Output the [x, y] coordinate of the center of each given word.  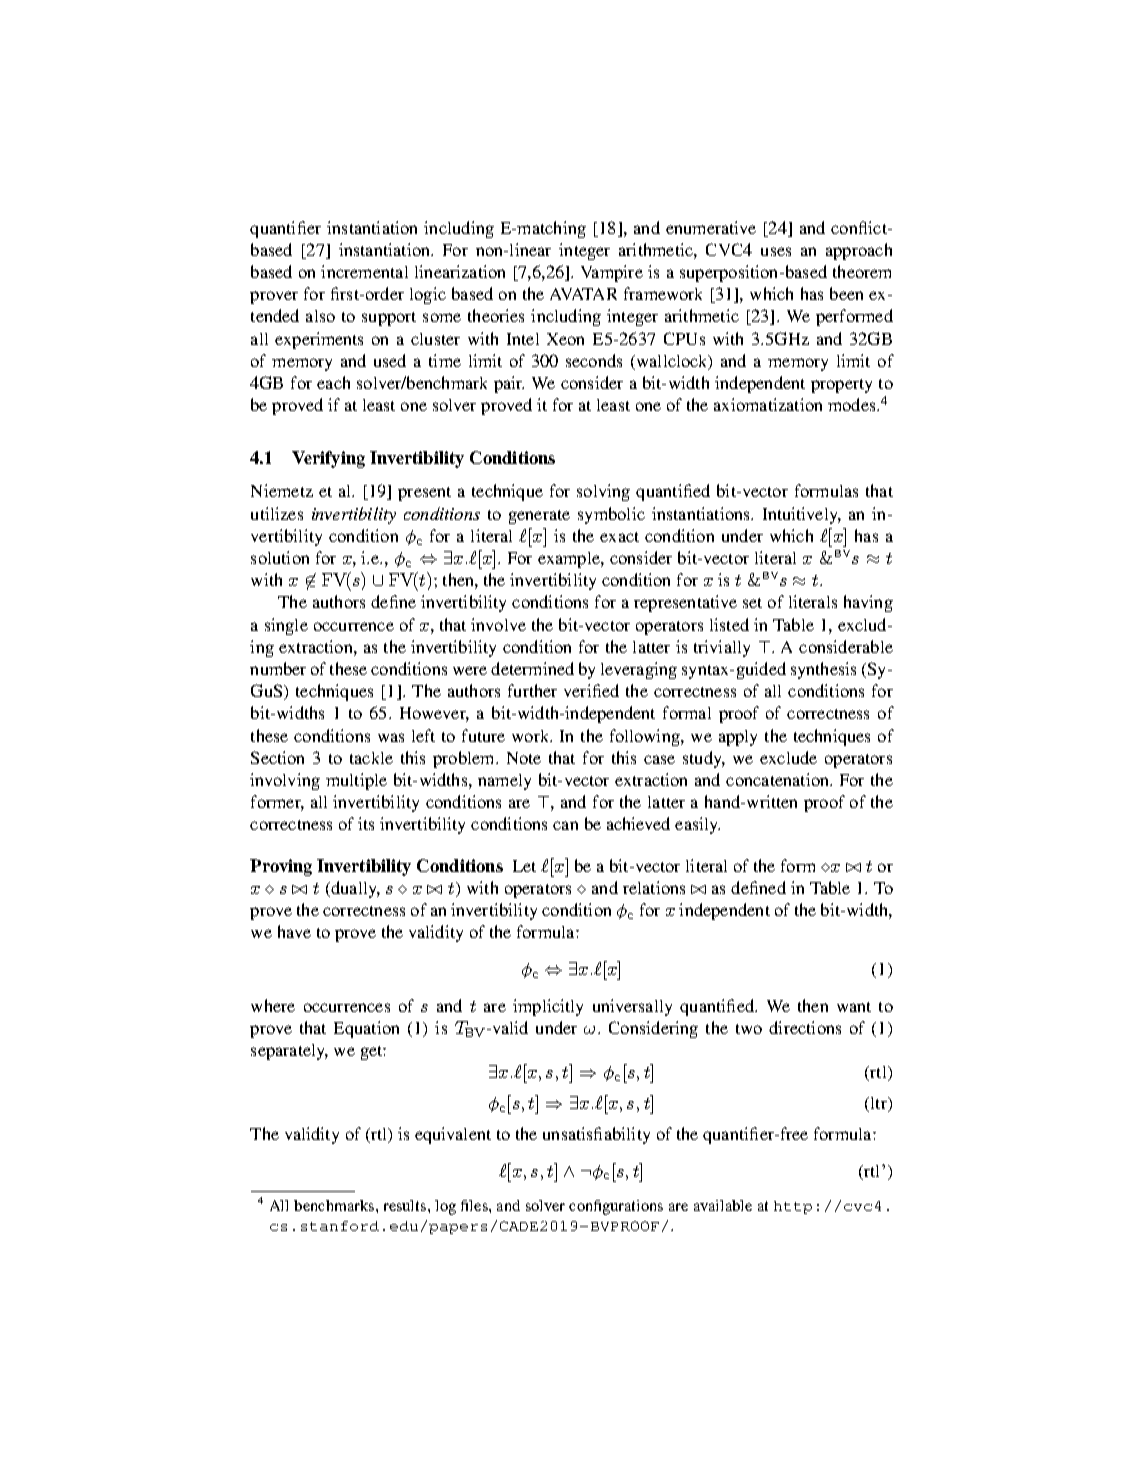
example [570, 560]
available [723, 1205]
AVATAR [583, 294]
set [752, 603]
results [405, 1205]
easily [697, 825]
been [846, 293]
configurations [616, 1207]
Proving [281, 867]
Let [524, 866]
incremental [364, 271]
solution [280, 557]
